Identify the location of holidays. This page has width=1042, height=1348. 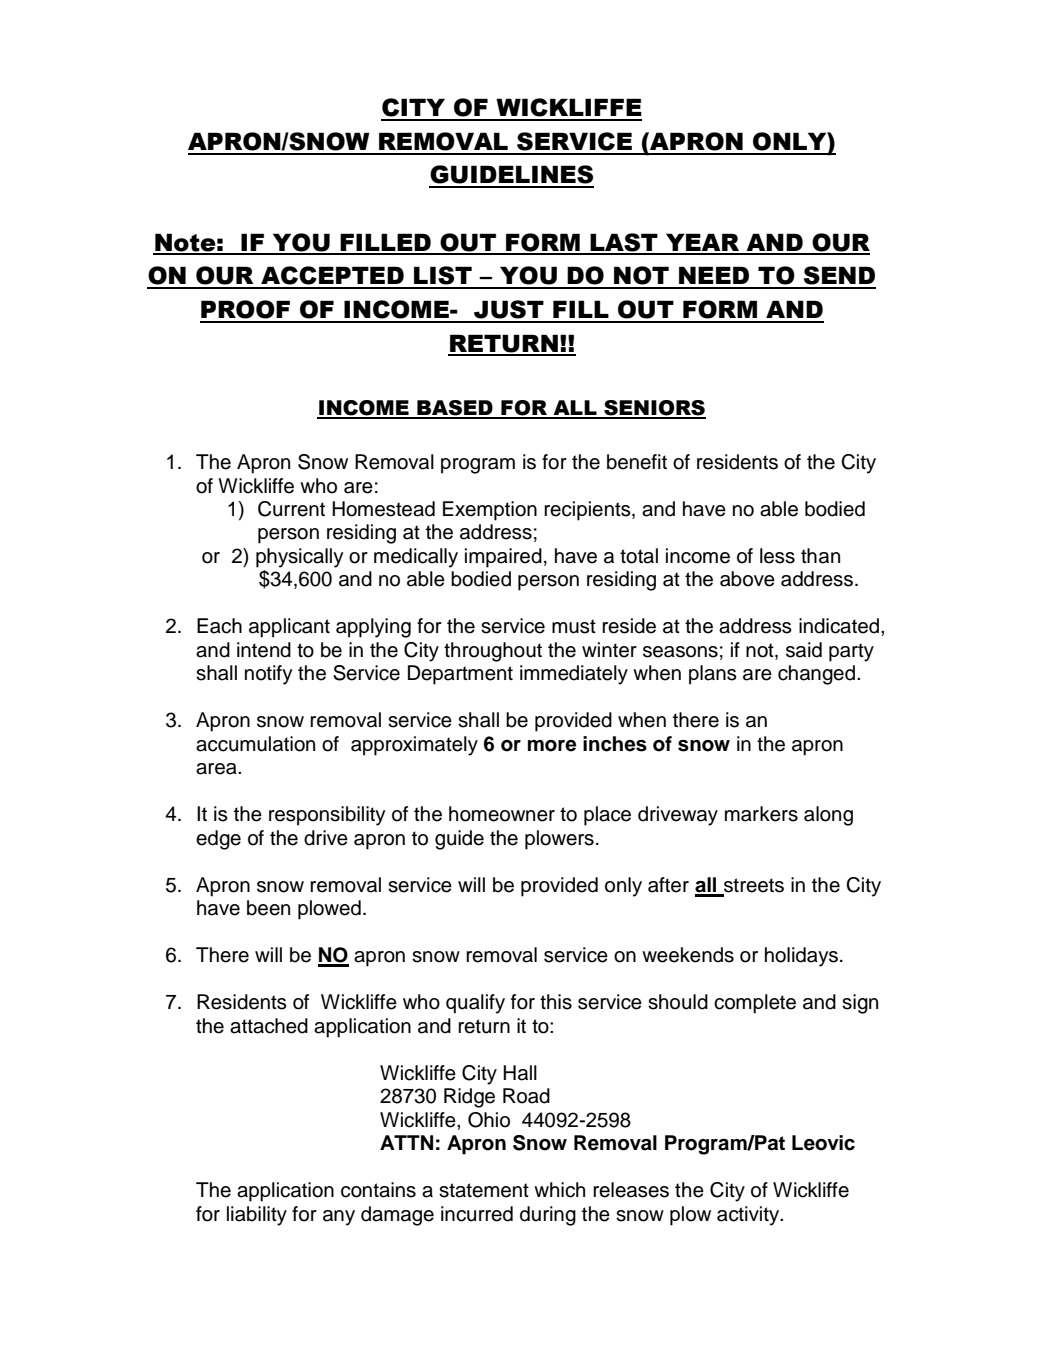
(801, 957).
